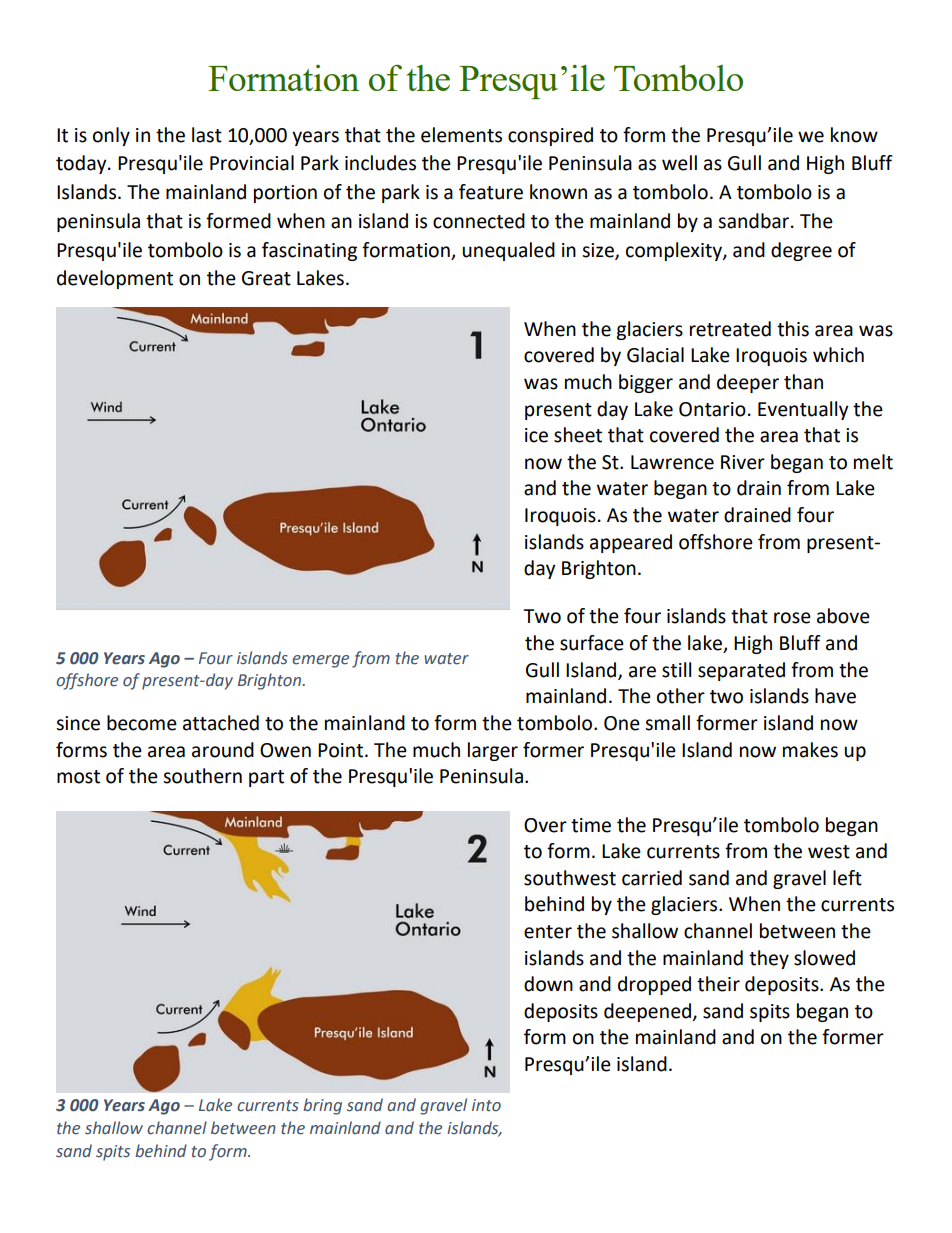 This image has width=952, height=1233. Describe the element at coordinates (536, 435) in the image. I see `ice` at that location.
